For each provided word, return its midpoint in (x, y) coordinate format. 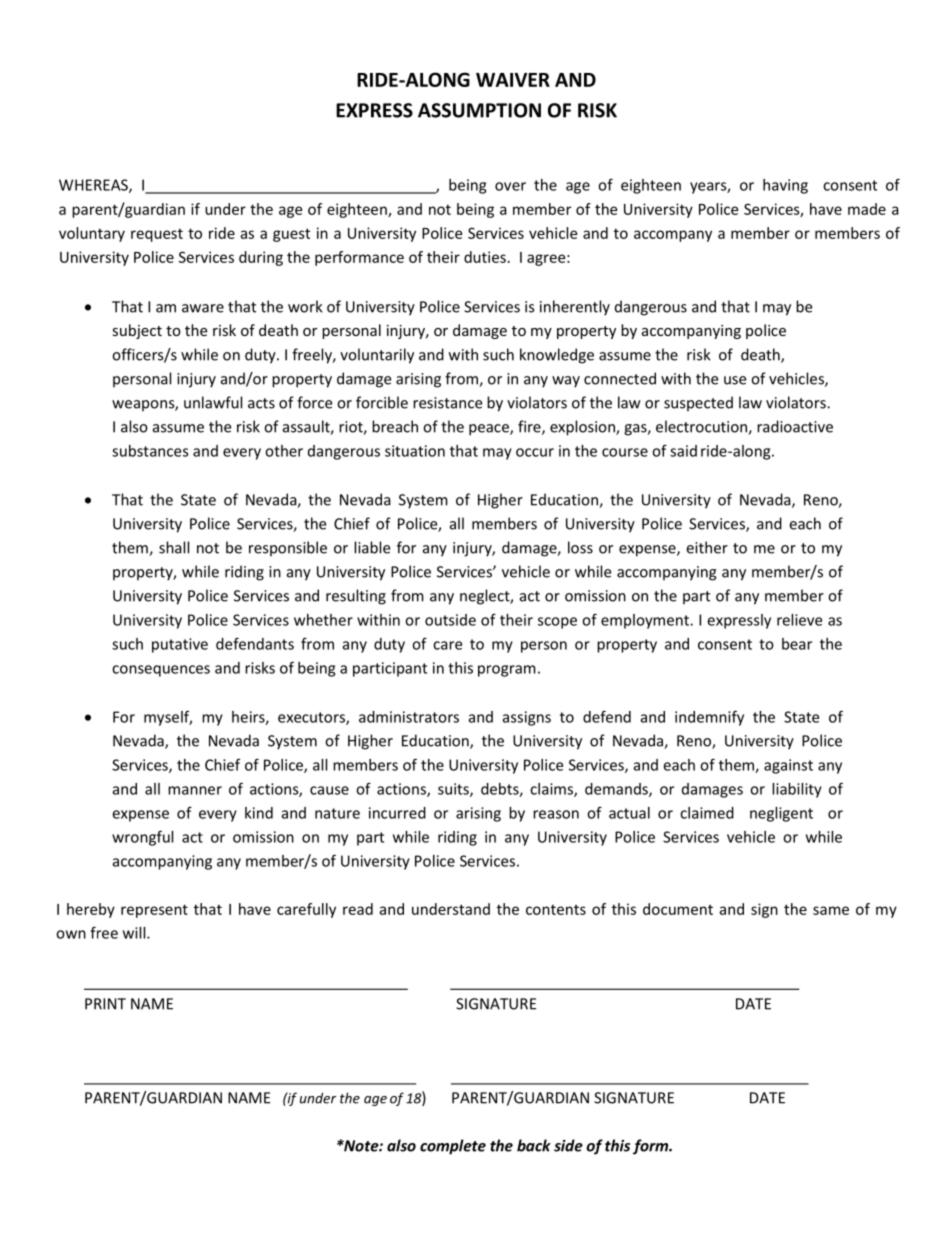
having (785, 186)
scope (557, 623)
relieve (799, 620)
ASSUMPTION (479, 110)
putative (180, 645)
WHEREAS (94, 186)
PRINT (105, 1004)
